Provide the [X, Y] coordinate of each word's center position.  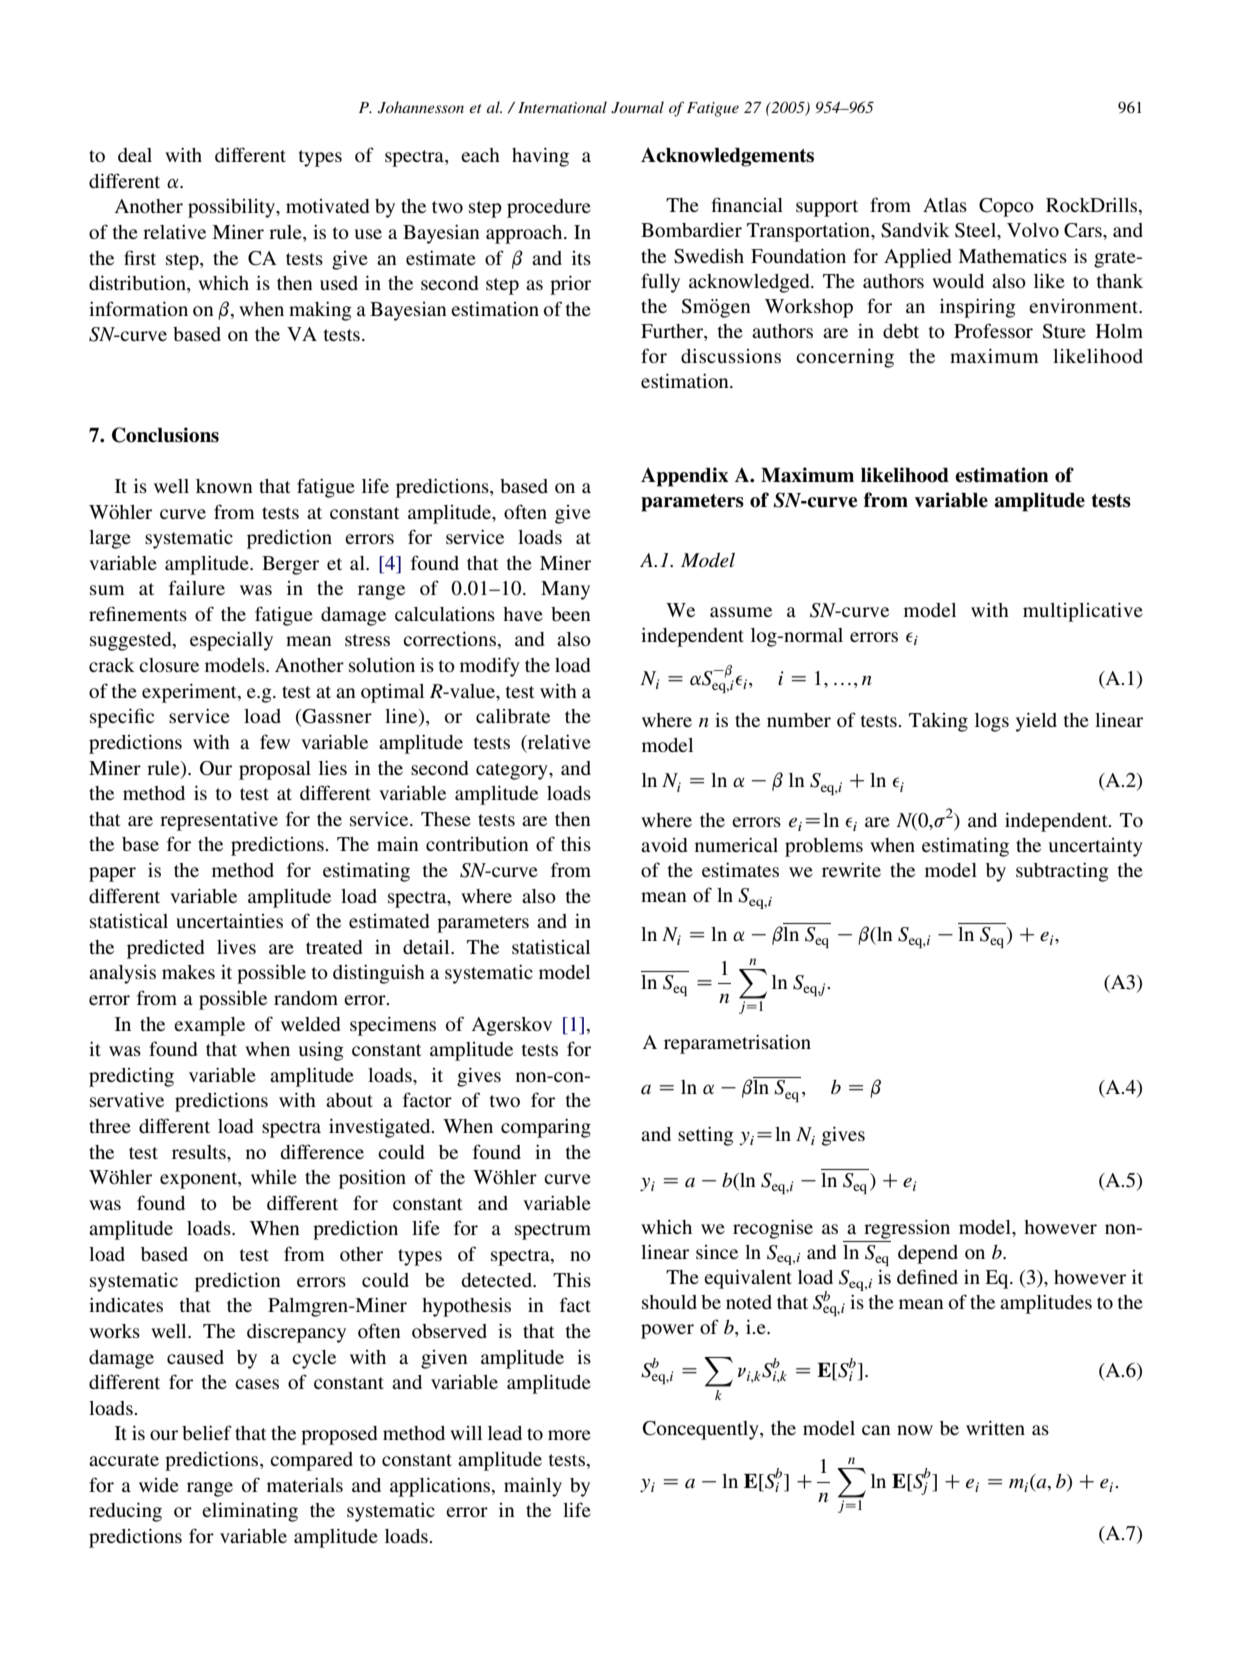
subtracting [1062, 872]
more [569, 1435]
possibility [233, 208]
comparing [546, 1128]
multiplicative [1083, 612]
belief [207, 1432]
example [209, 1026]
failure [197, 587]
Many [565, 590]
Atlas [945, 205]
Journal [637, 107]
